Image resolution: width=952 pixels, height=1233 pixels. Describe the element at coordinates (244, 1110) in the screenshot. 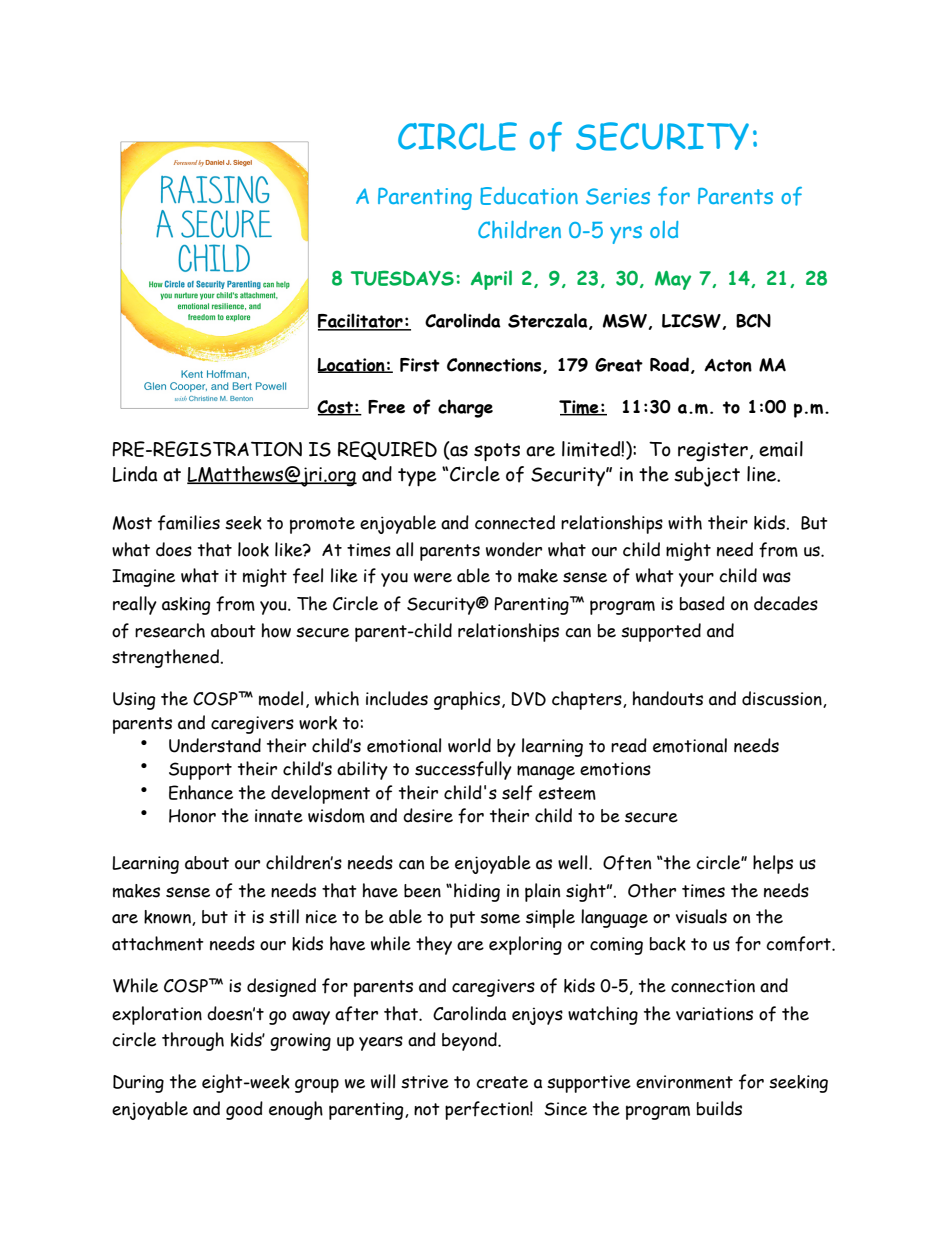

I see `good` at that location.
